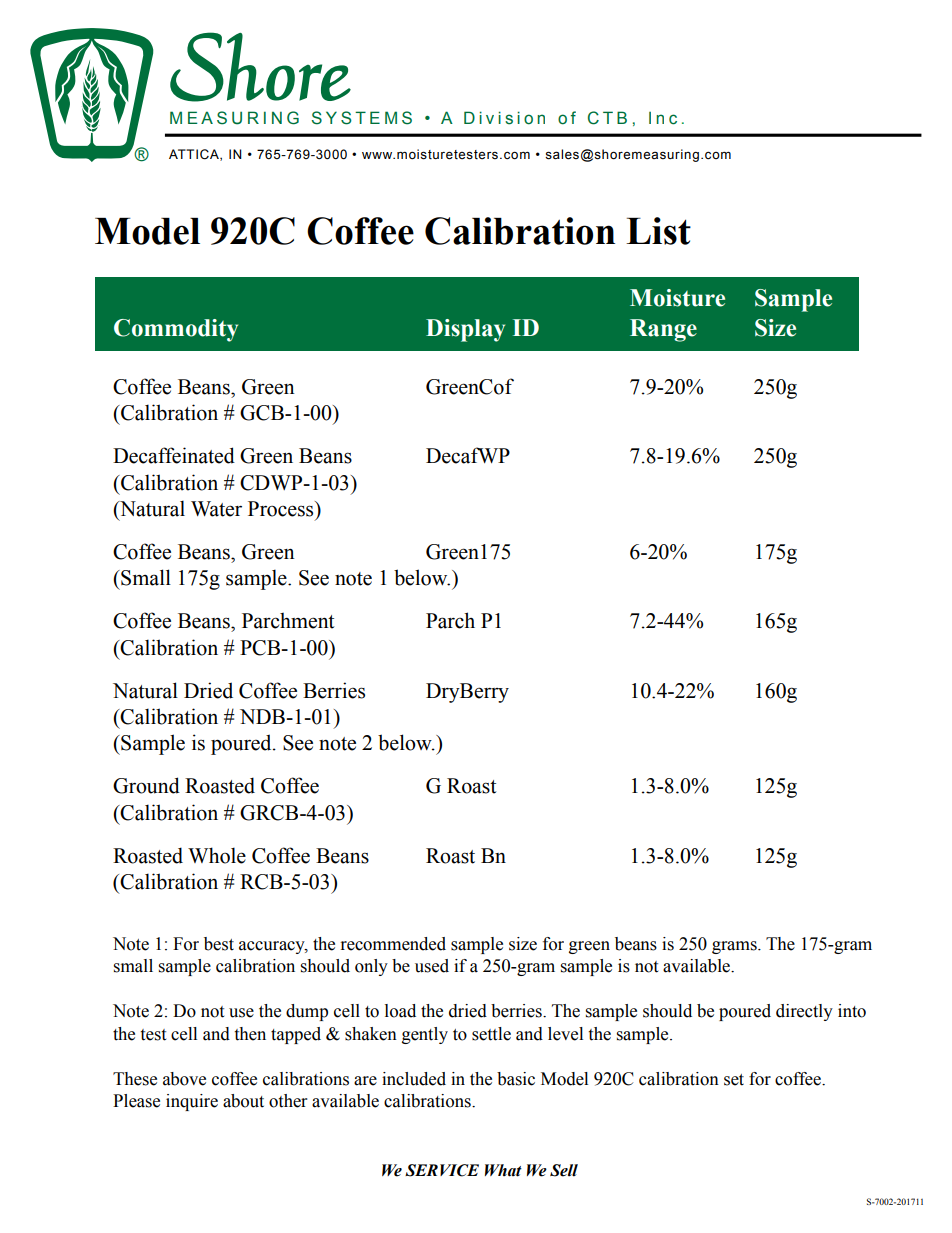 The width and height of the screenshot is (952, 1233). What do you see at coordinates (195, 155) in the screenshot?
I see `ATTICA` at bounding box center [195, 155].
